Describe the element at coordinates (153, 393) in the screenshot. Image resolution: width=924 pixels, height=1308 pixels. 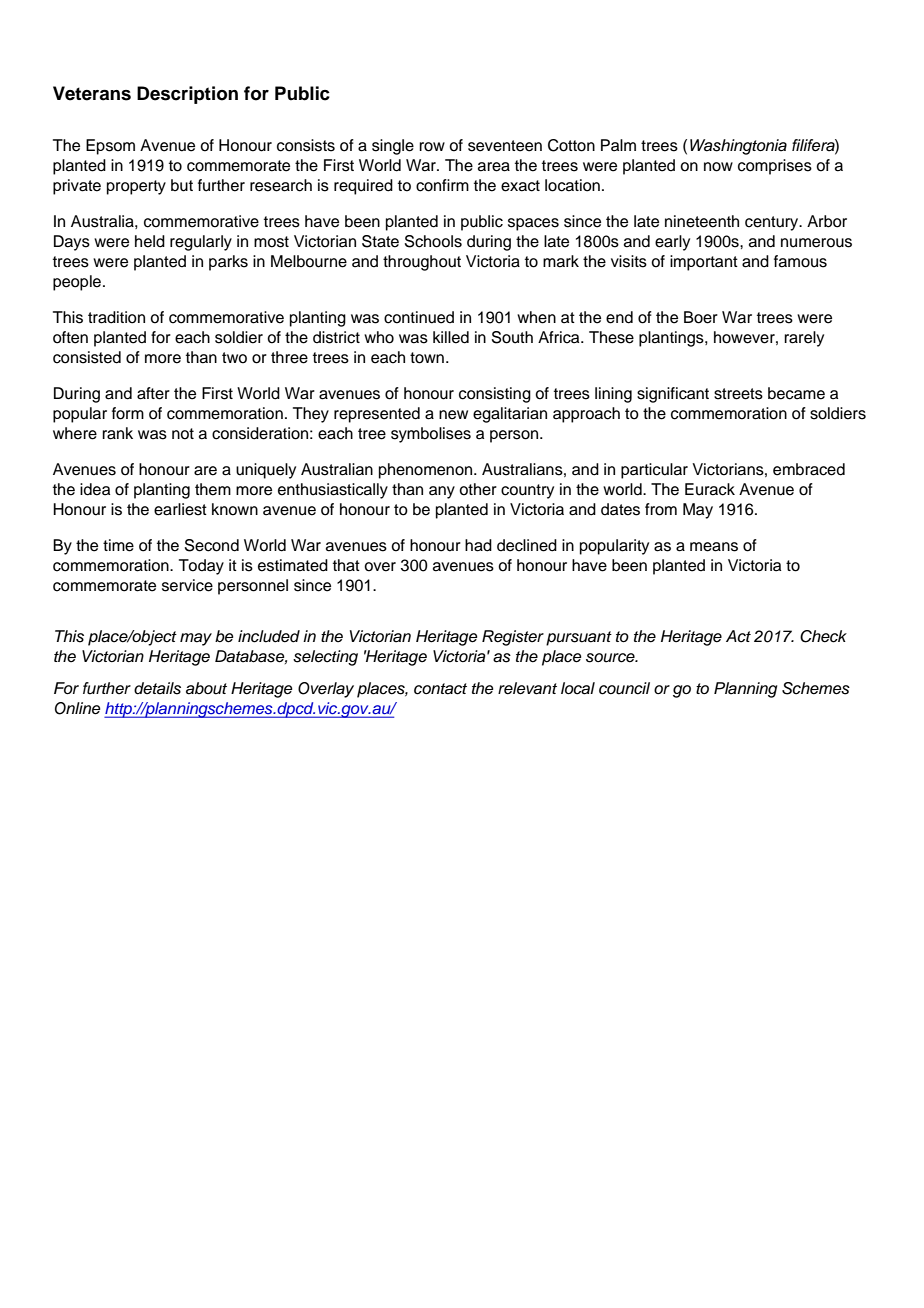
I see `after` at that location.
